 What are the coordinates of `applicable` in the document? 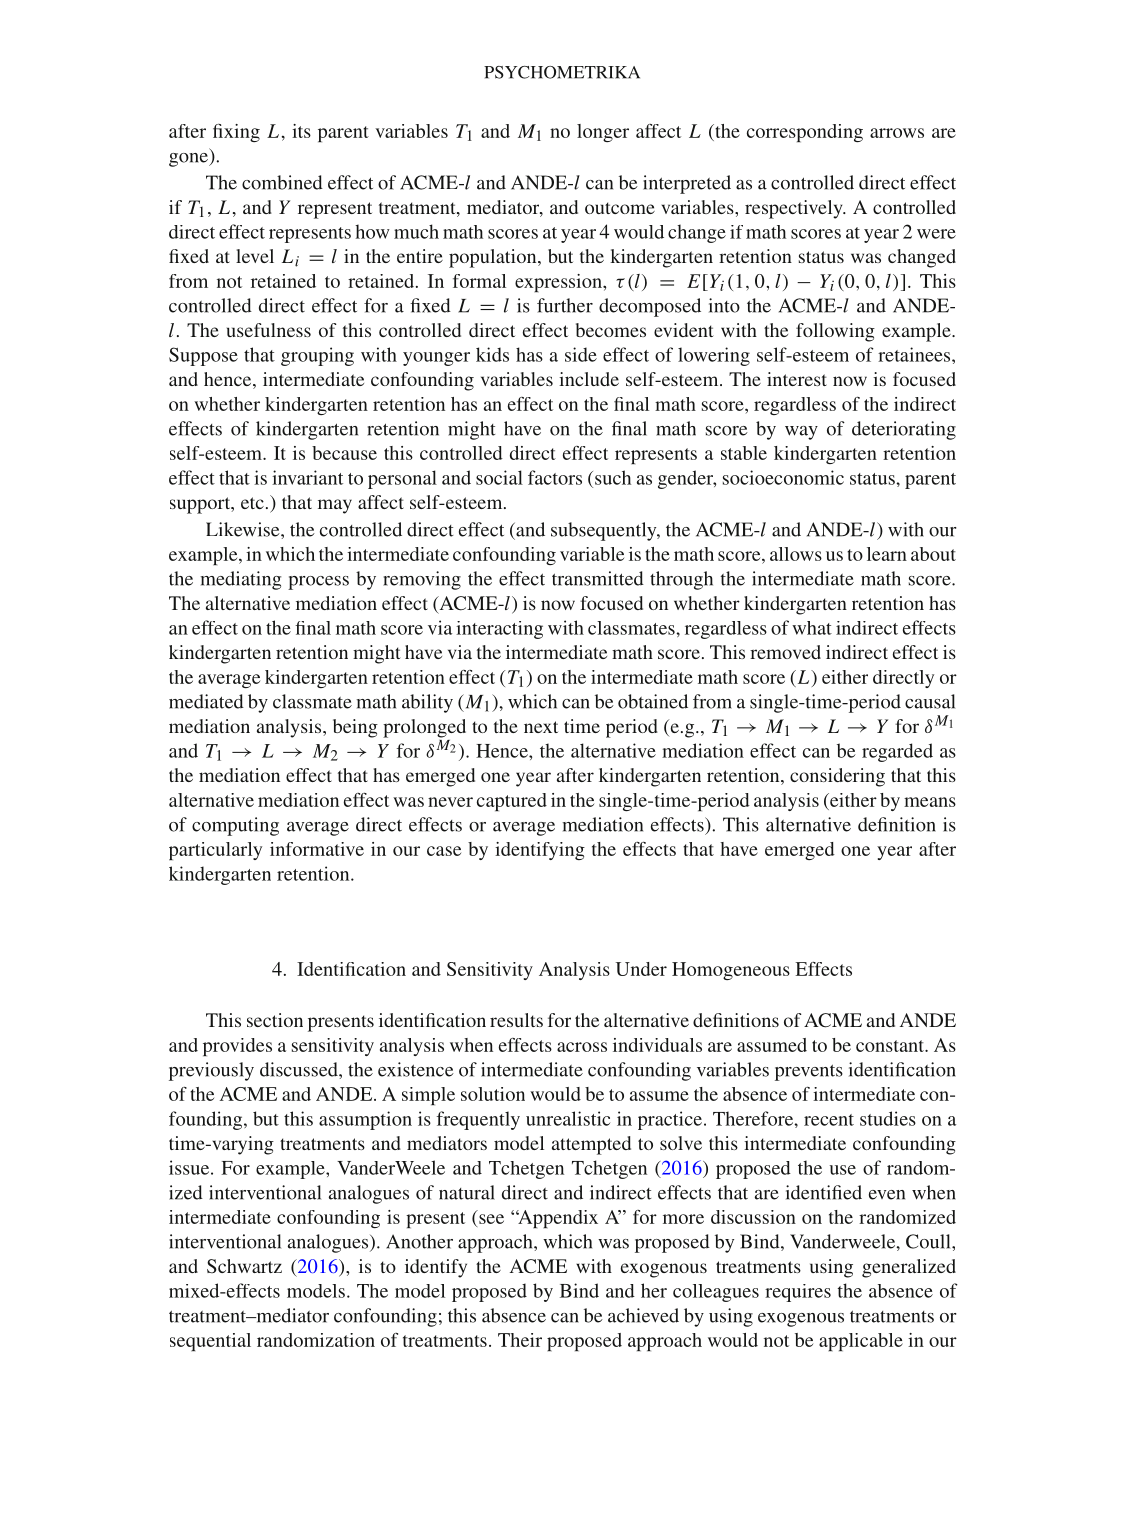 It's located at (861, 1342).
